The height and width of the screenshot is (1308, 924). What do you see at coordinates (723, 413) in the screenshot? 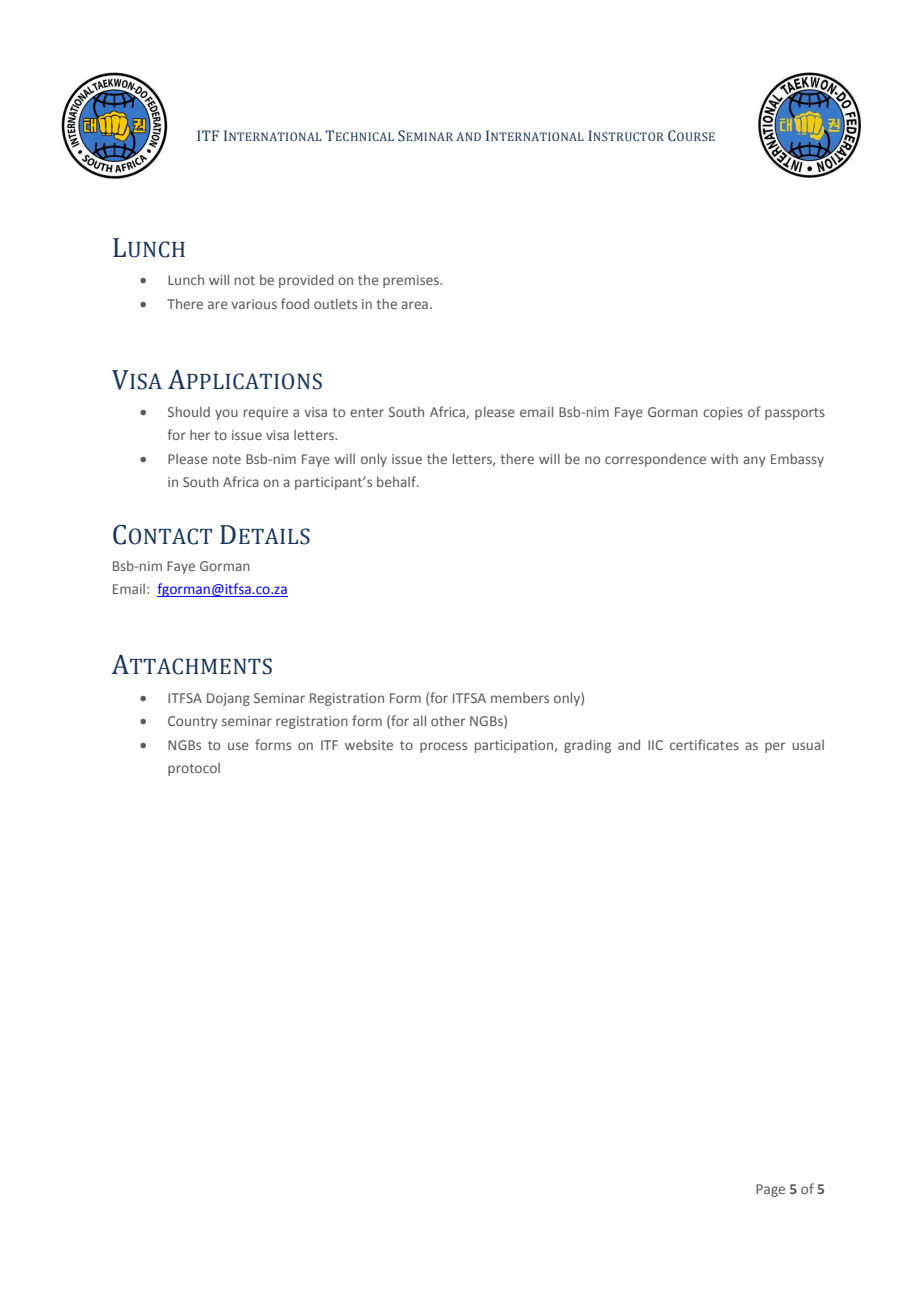
I see `copies` at bounding box center [723, 413].
